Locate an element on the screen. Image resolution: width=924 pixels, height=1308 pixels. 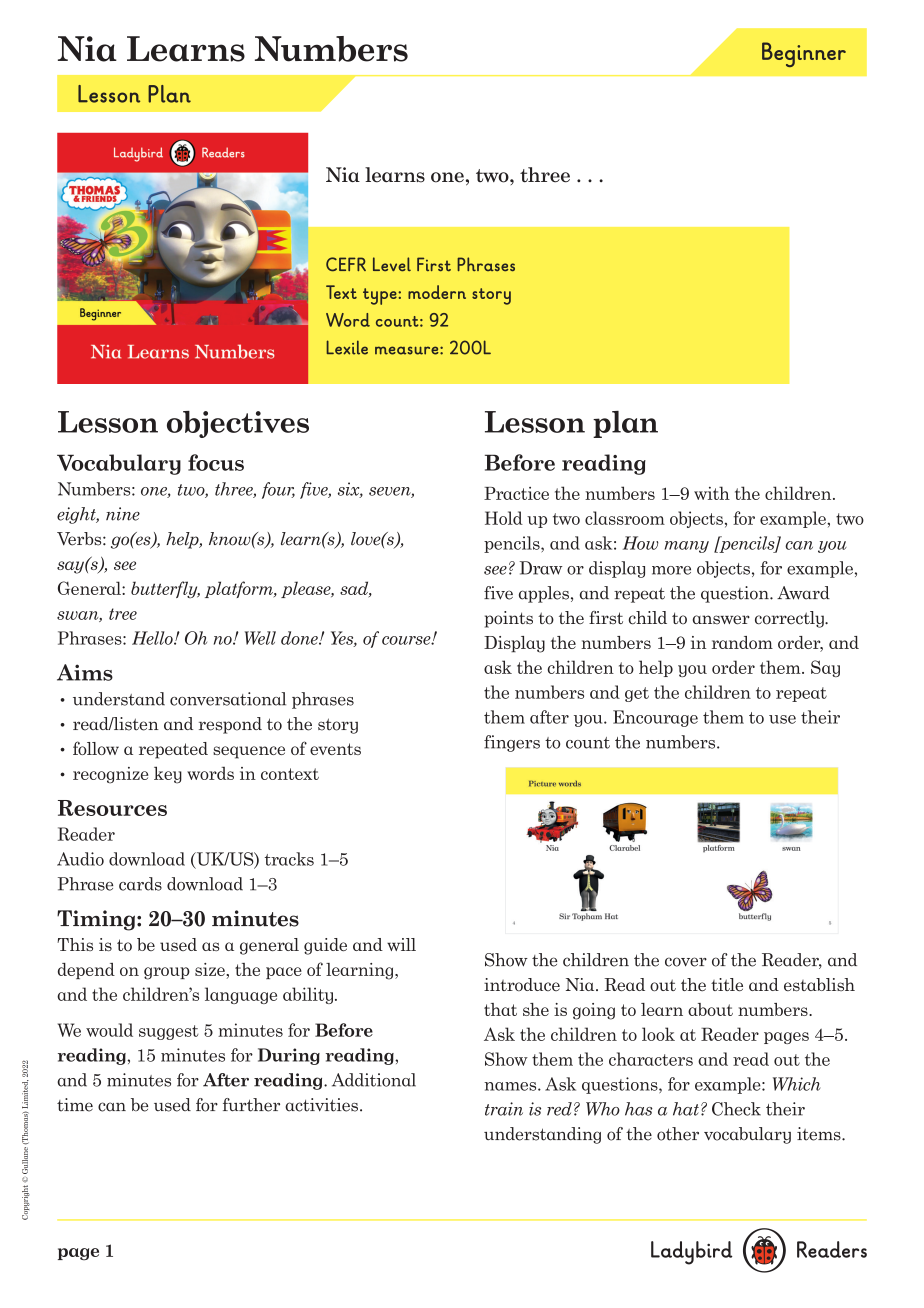
with is located at coordinates (712, 493).
